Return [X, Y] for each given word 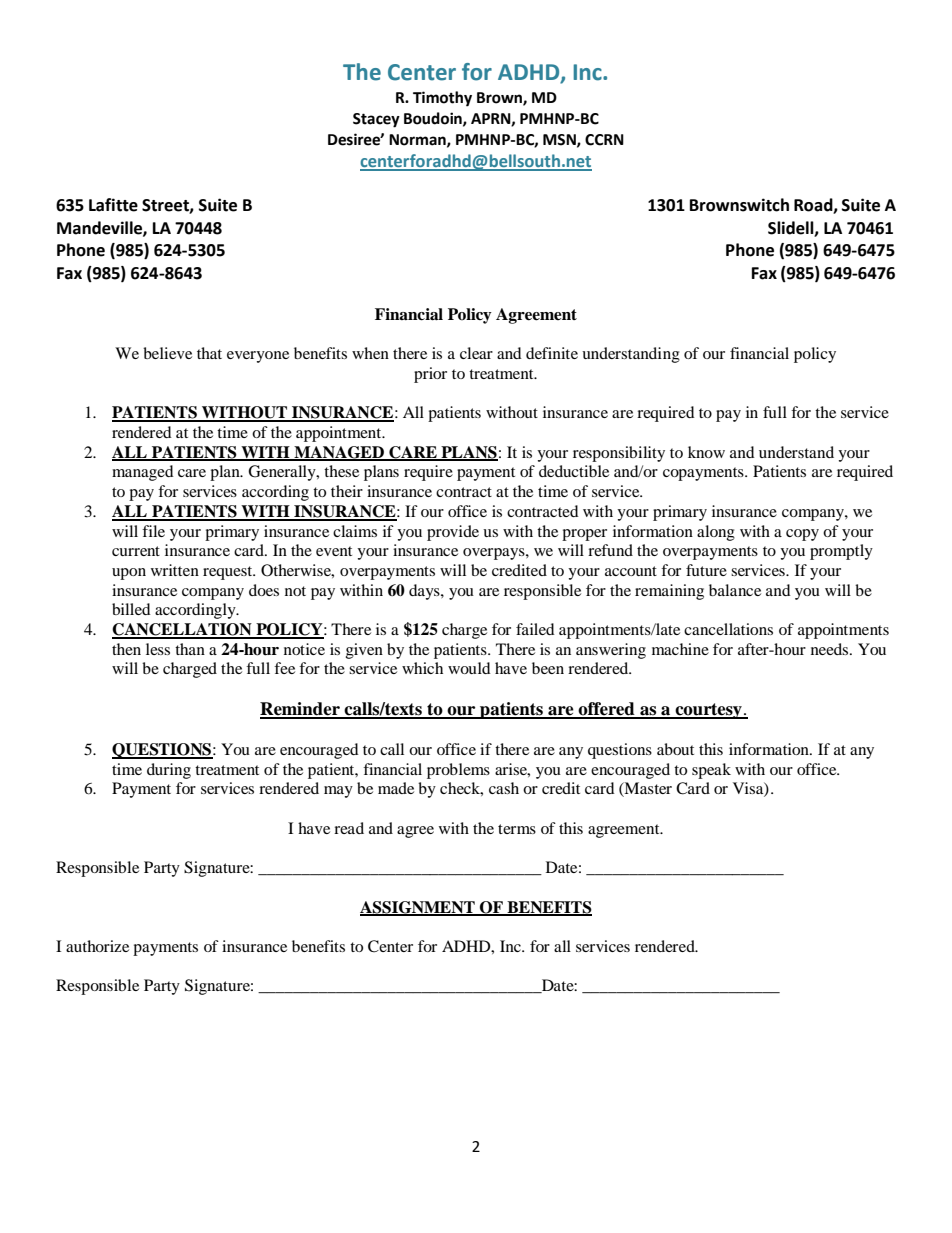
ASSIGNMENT [418, 908]
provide [453, 533]
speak [711, 771]
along [716, 533]
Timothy [442, 99]
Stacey [376, 120]
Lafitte [113, 205]
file [153, 531]
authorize [97, 946]
